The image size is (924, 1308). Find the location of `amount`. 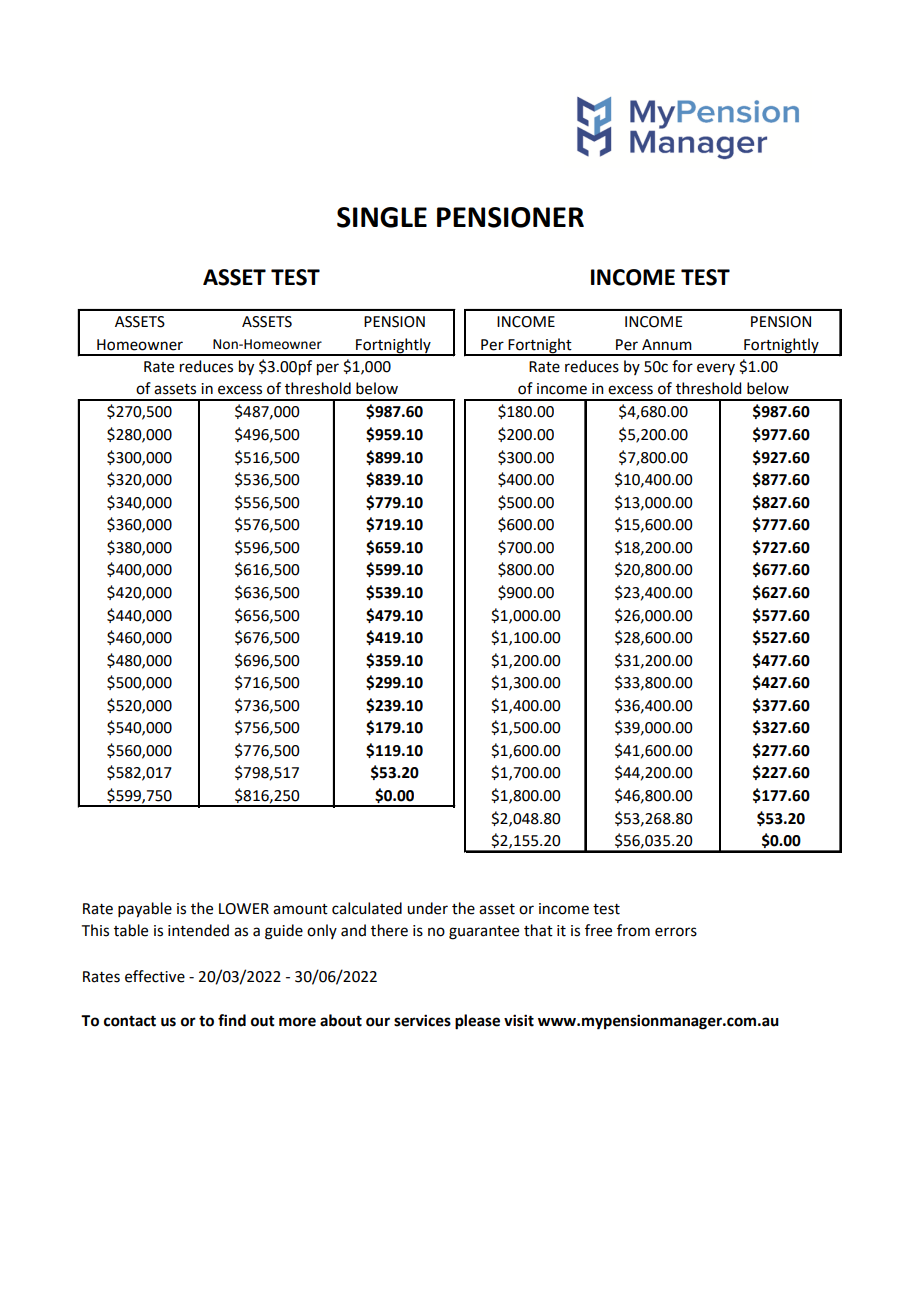

amount is located at coordinates (300, 909).
